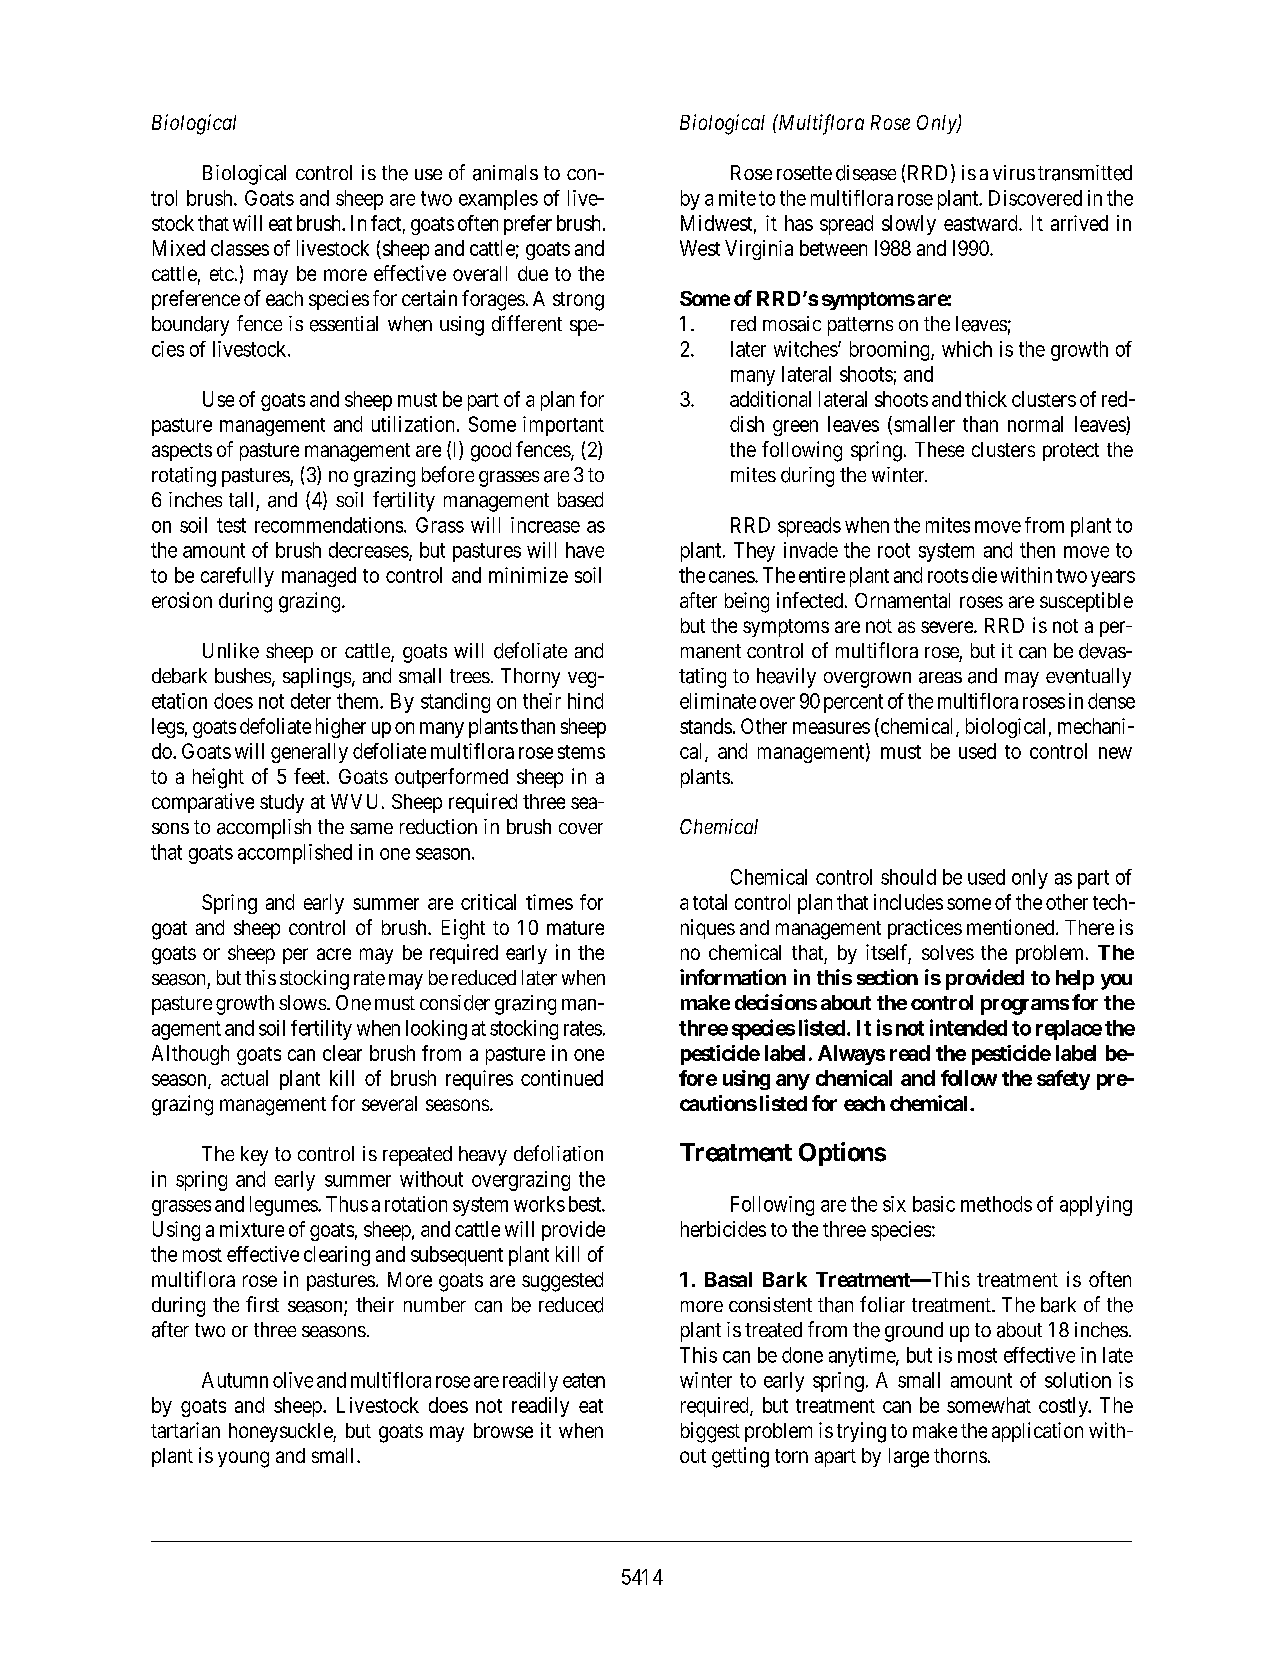 The height and width of the screenshot is (1660, 1283). What do you see at coordinates (302, 1002) in the screenshot?
I see `slows` at bounding box center [302, 1002].
